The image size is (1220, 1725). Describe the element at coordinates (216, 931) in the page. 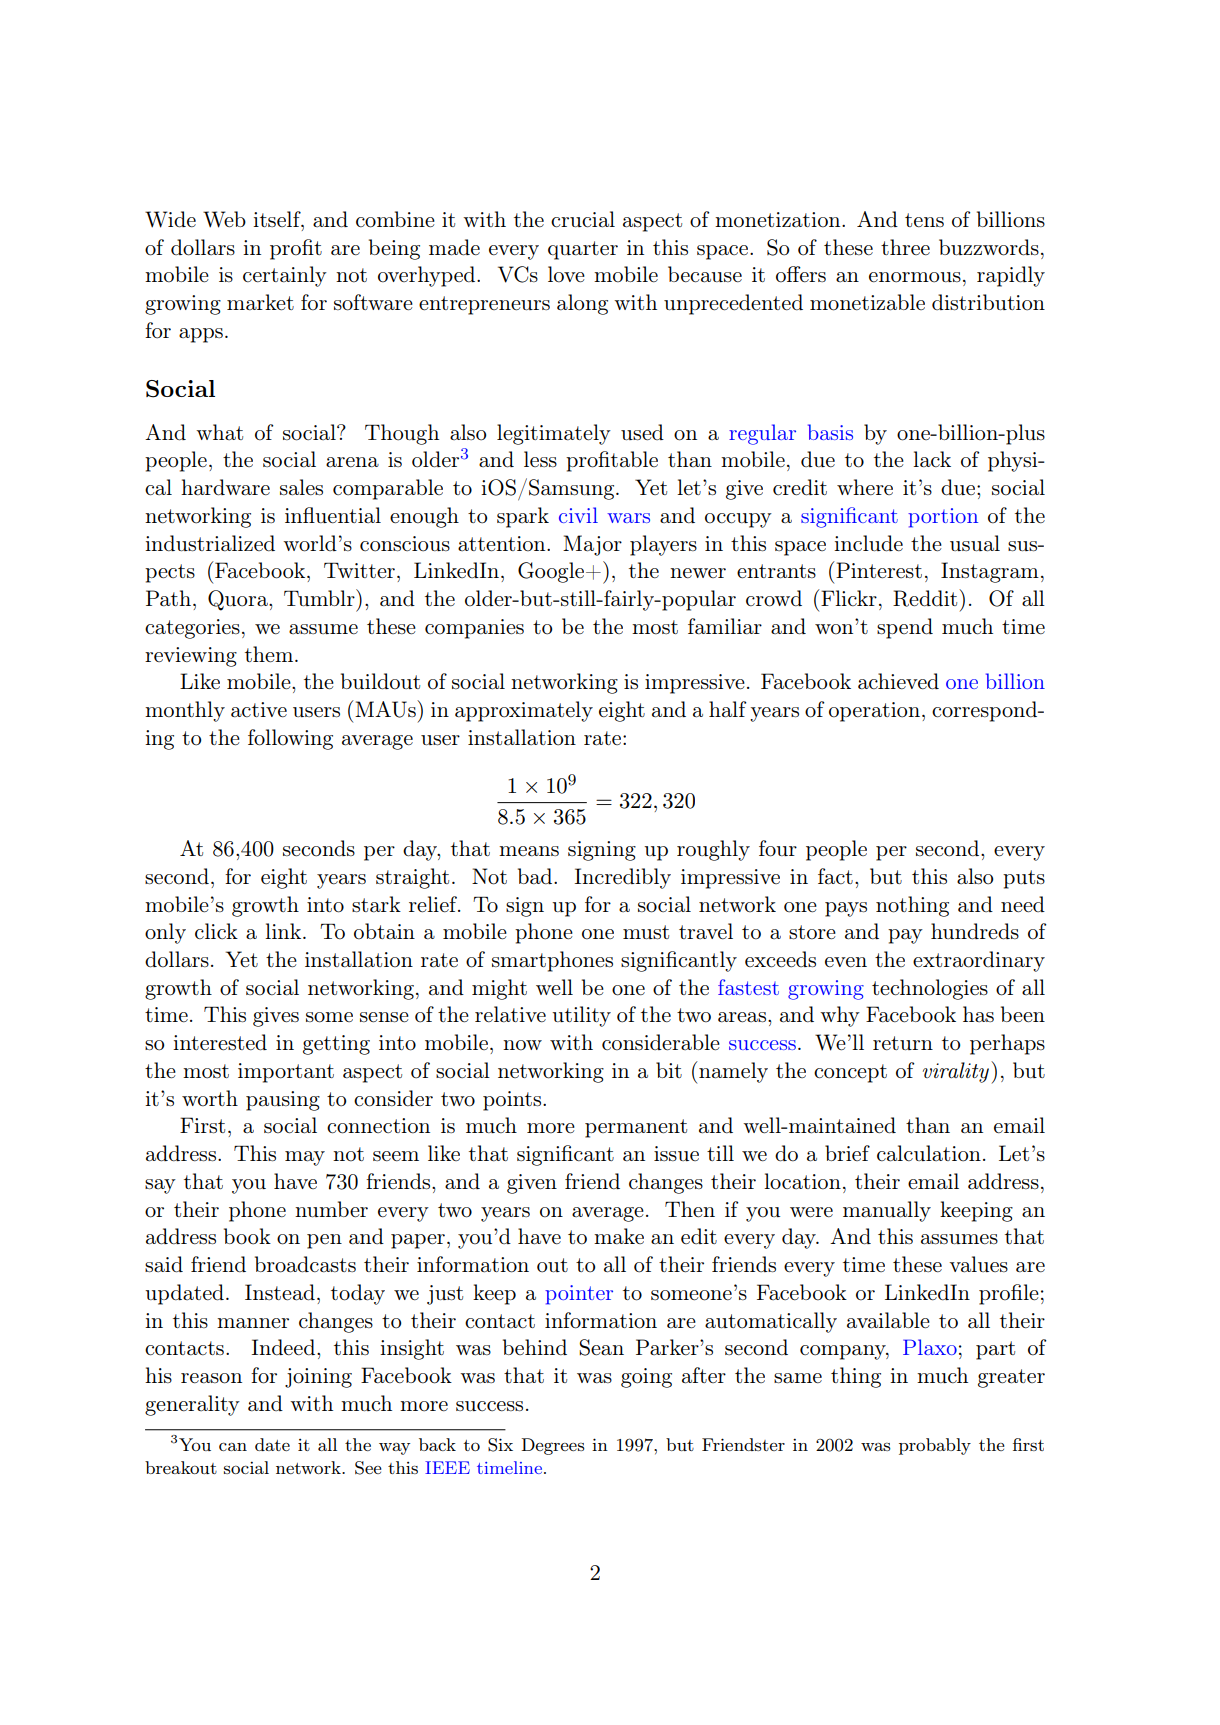

I see `click` at that location.
